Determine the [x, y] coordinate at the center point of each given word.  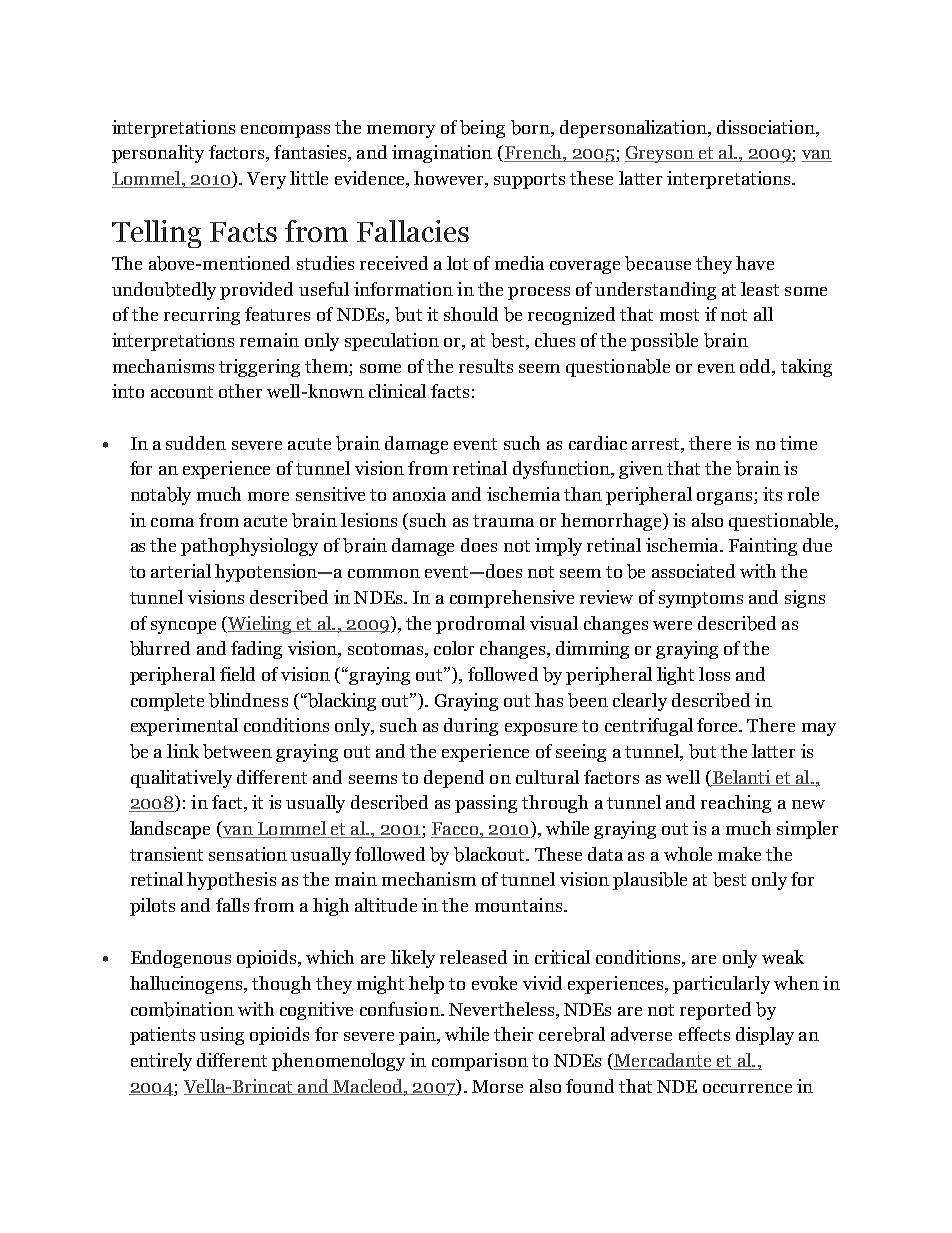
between [237, 751]
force [719, 725]
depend [454, 779]
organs [726, 498]
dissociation [767, 127]
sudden [196, 443]
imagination [442, 154]
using [222, 1036]
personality [158, 154]
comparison [480, 1062]
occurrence [747, 1088]
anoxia [419, 494]
